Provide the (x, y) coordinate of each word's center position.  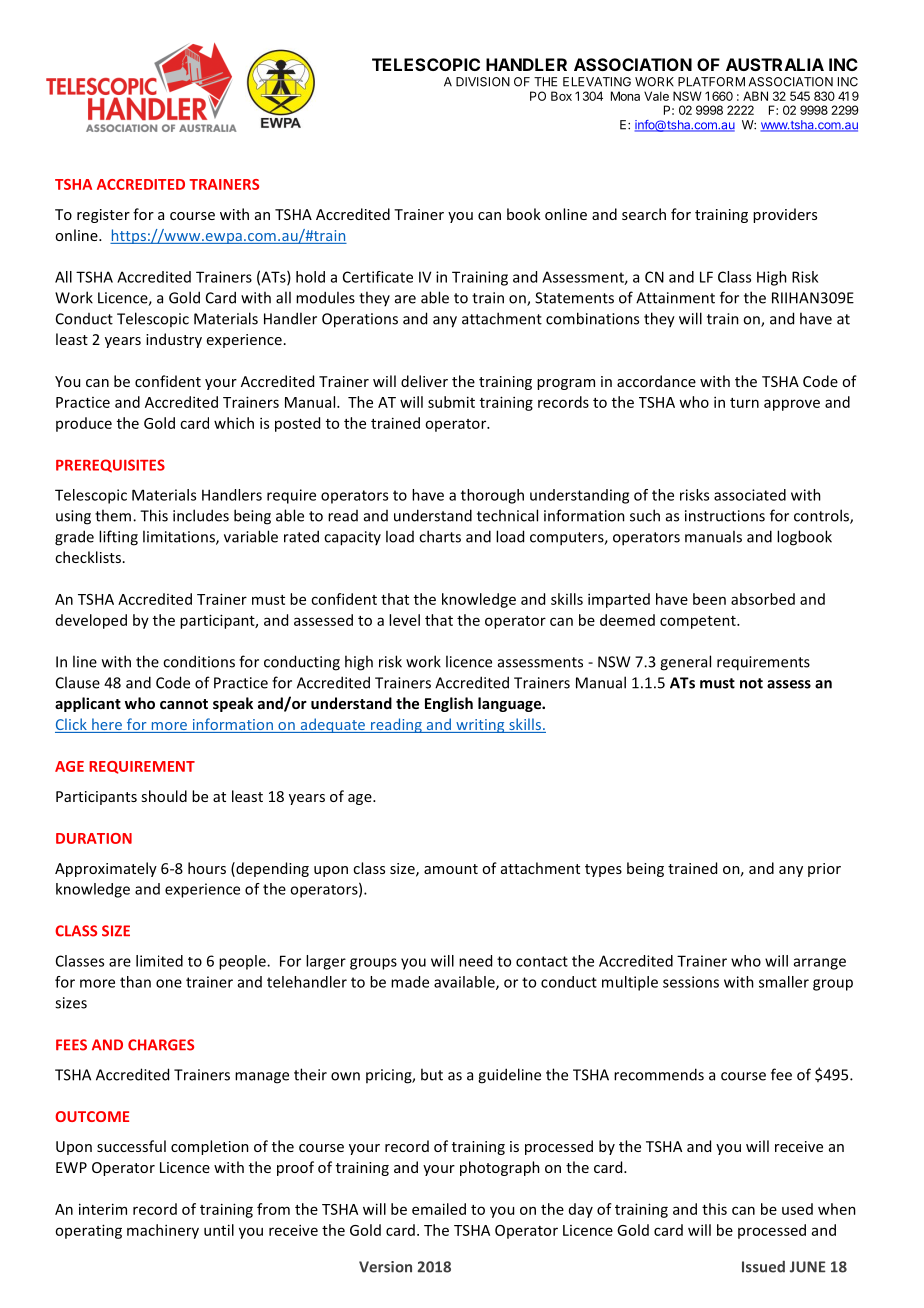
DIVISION (483, 82)
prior (824, 870)
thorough (492, 496)
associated (750, 495)
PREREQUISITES (110, 466)
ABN (755, 96)
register (103, 216)
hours (207, 868)
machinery (163, 1231)
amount (451, 869)
